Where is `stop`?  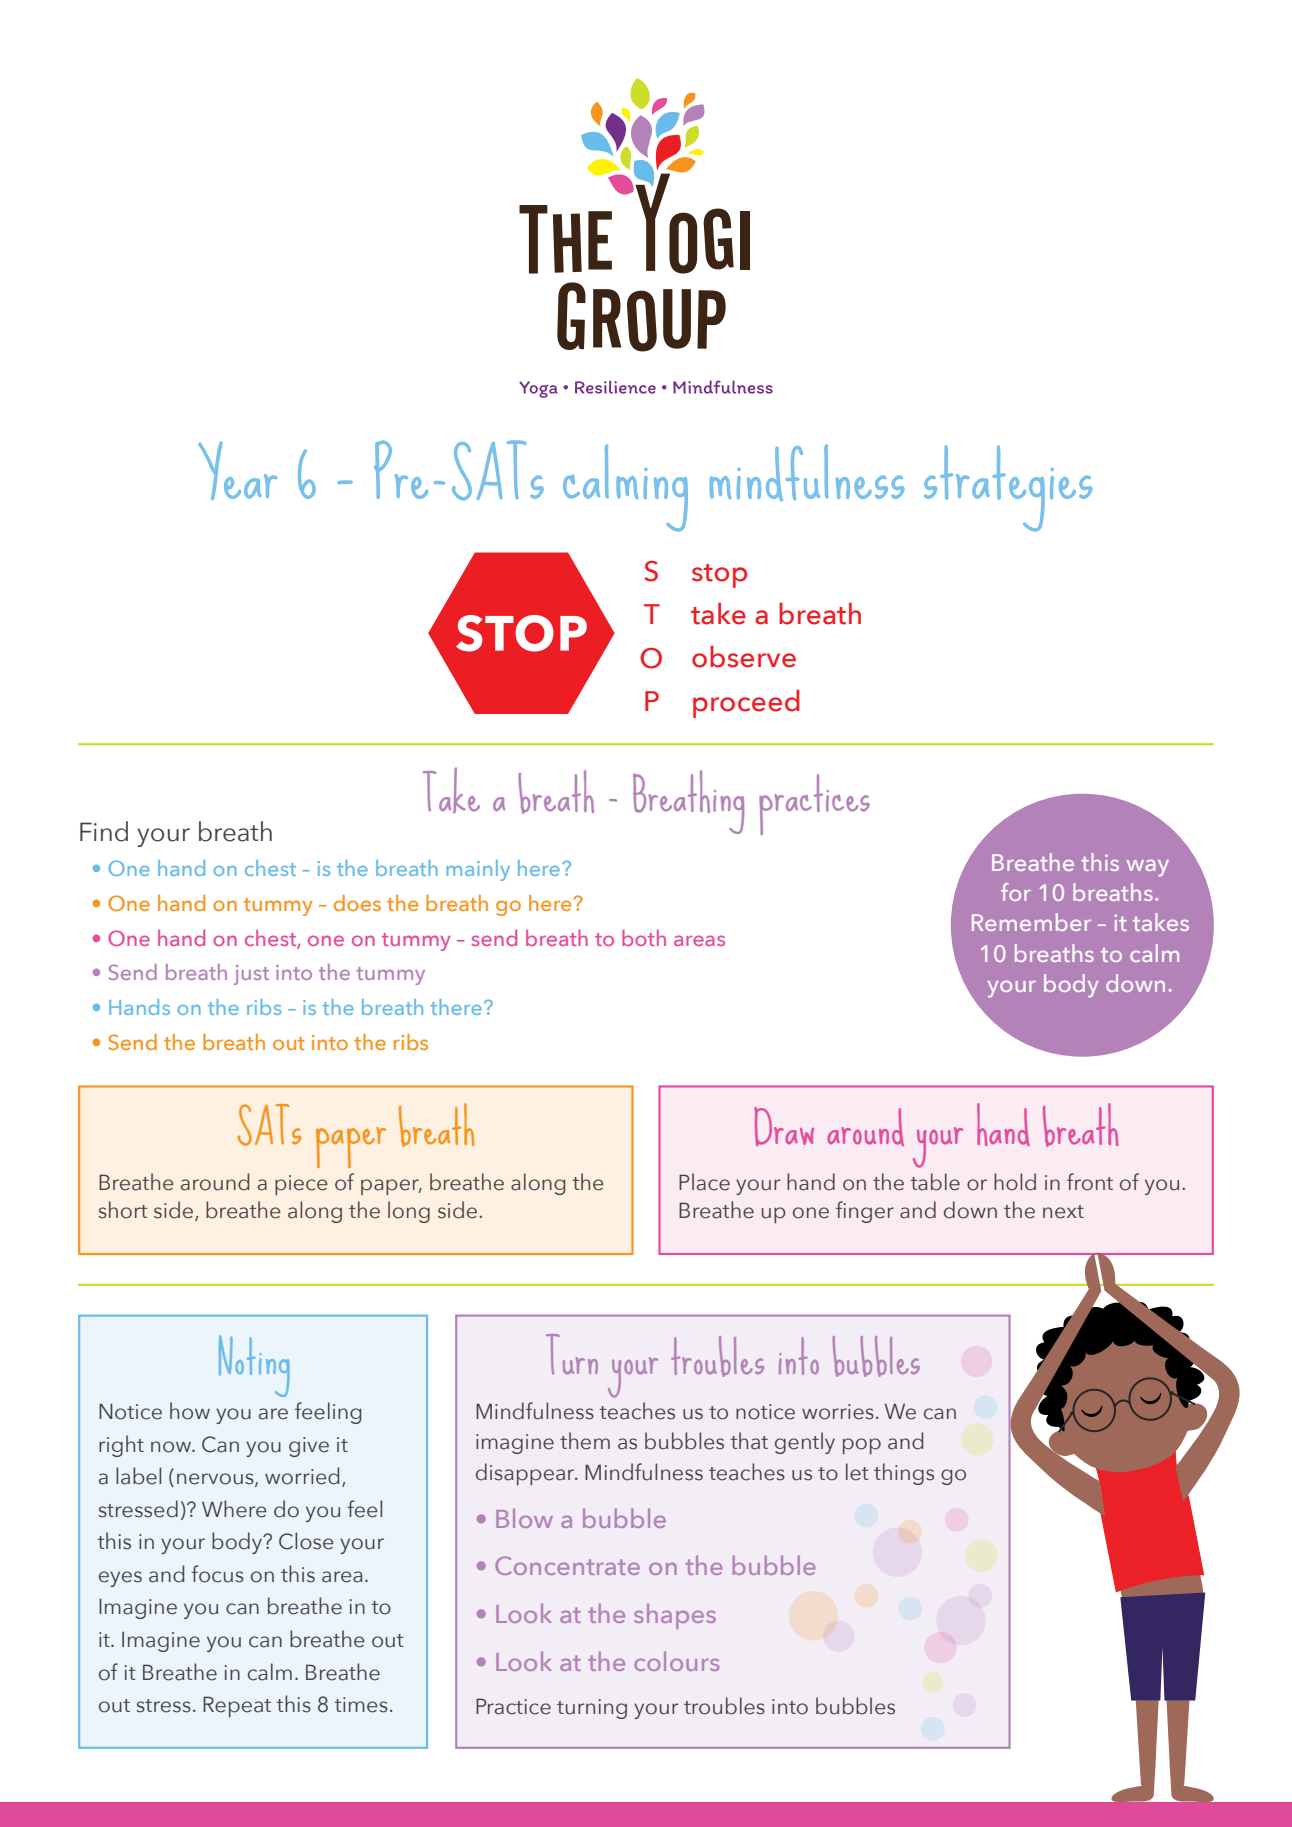
stop is located at coordinates (719, 576).
